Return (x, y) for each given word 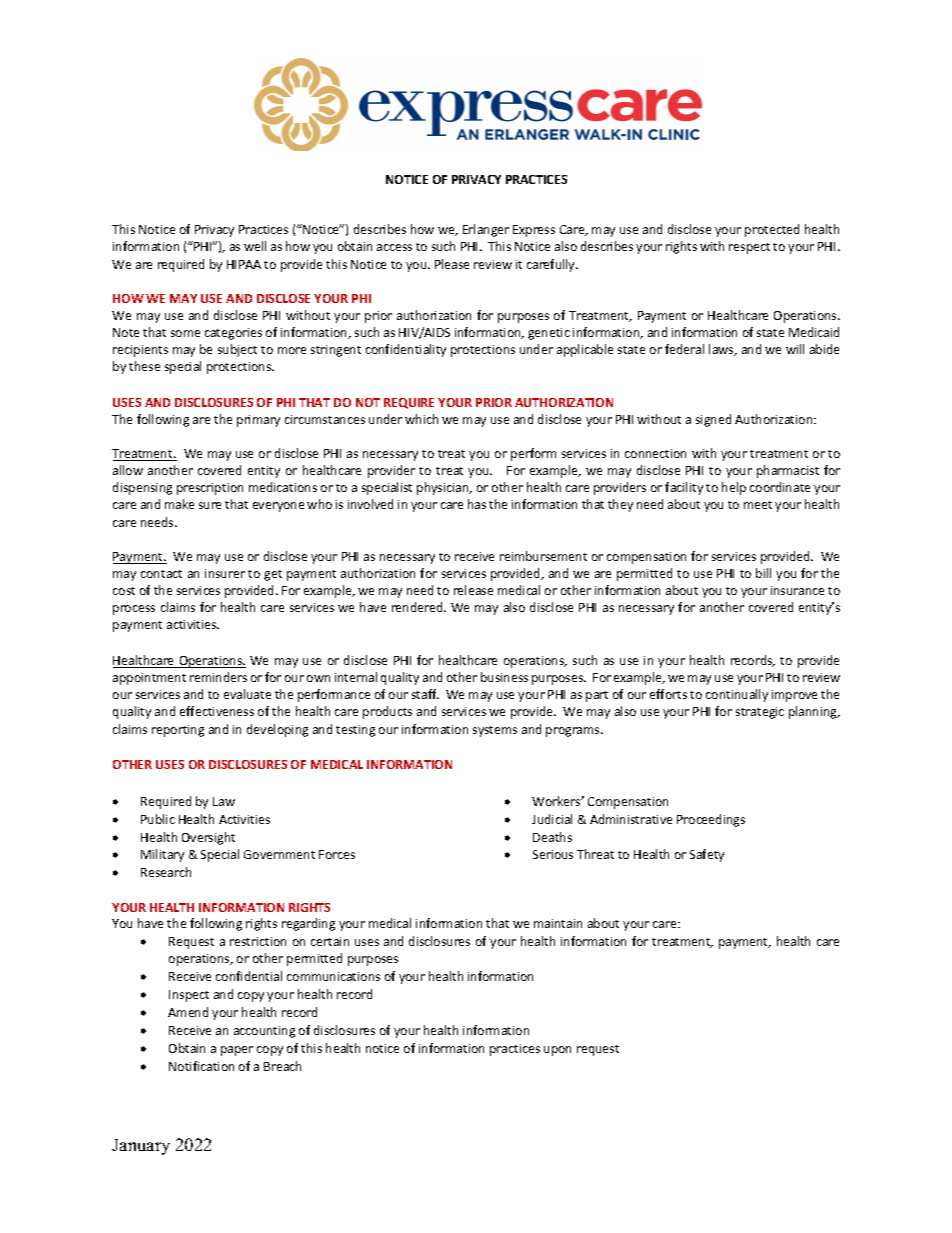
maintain (558, 923)
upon (557, 1051)
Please (452, 264)
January (141, 1147)
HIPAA (244, 264)
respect (749, 248)
